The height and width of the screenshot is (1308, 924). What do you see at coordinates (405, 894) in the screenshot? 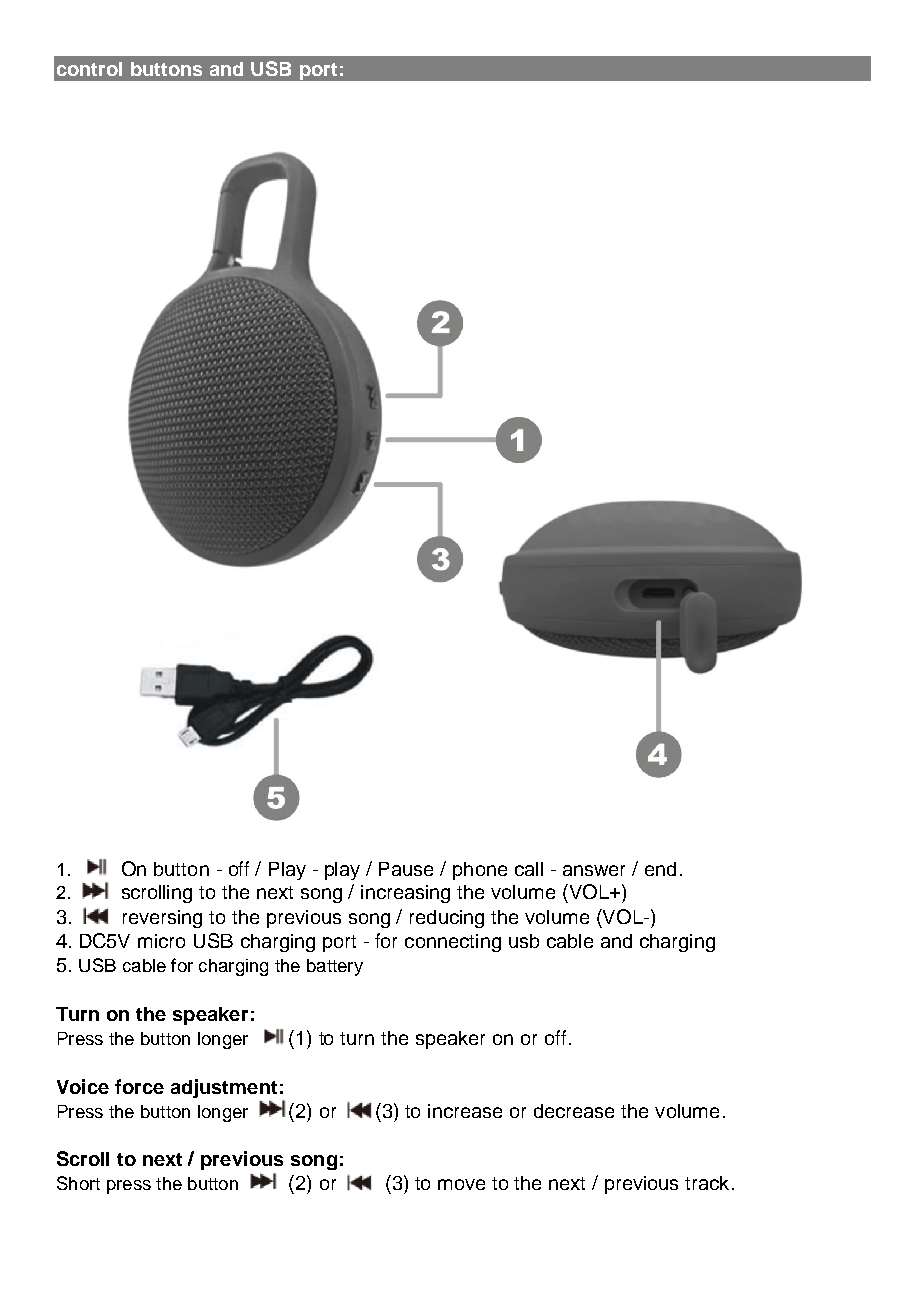
I see `increasing` at bounding box center [405, 894].
